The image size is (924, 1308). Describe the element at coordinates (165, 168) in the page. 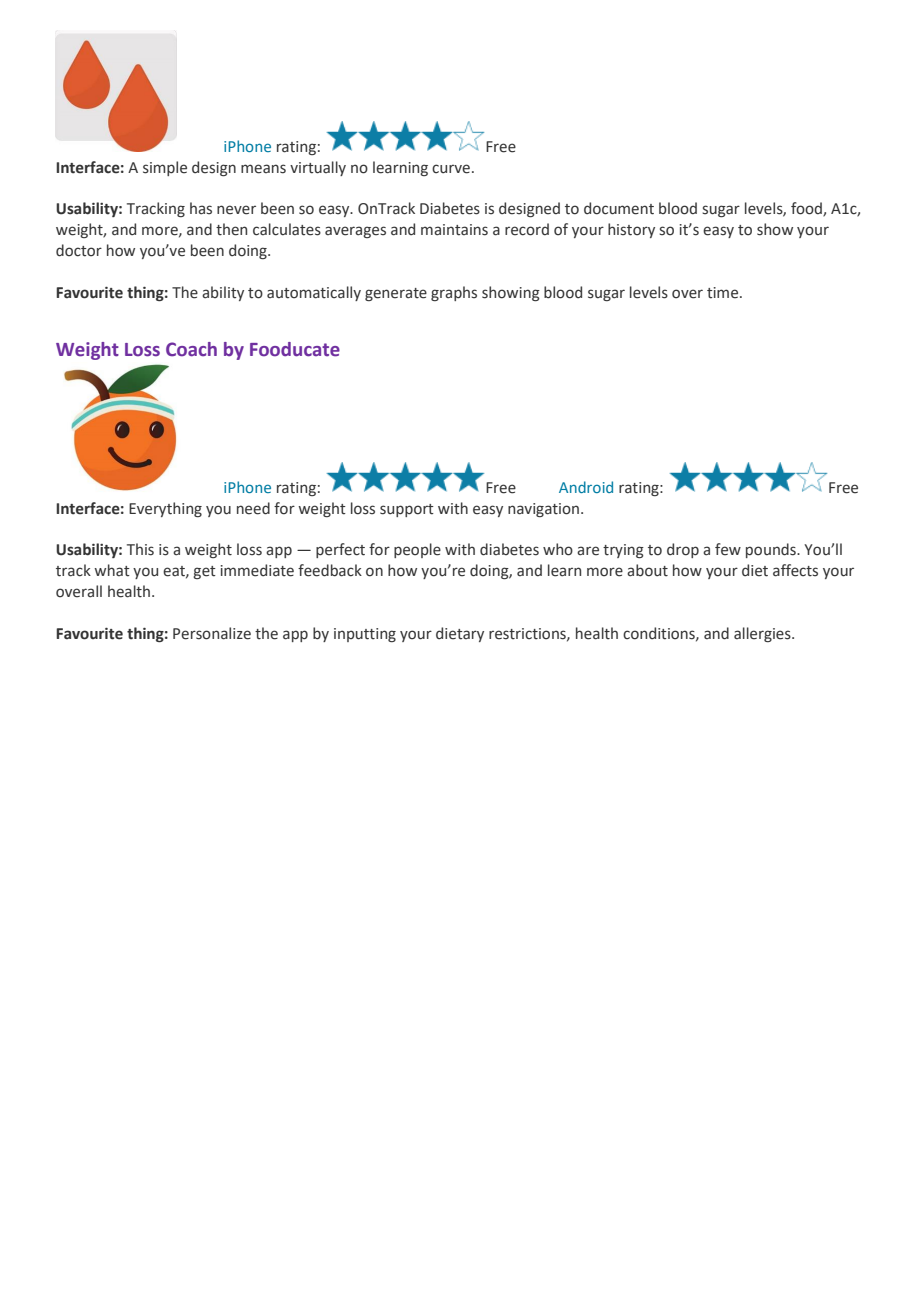

I see `simple` at that location.
